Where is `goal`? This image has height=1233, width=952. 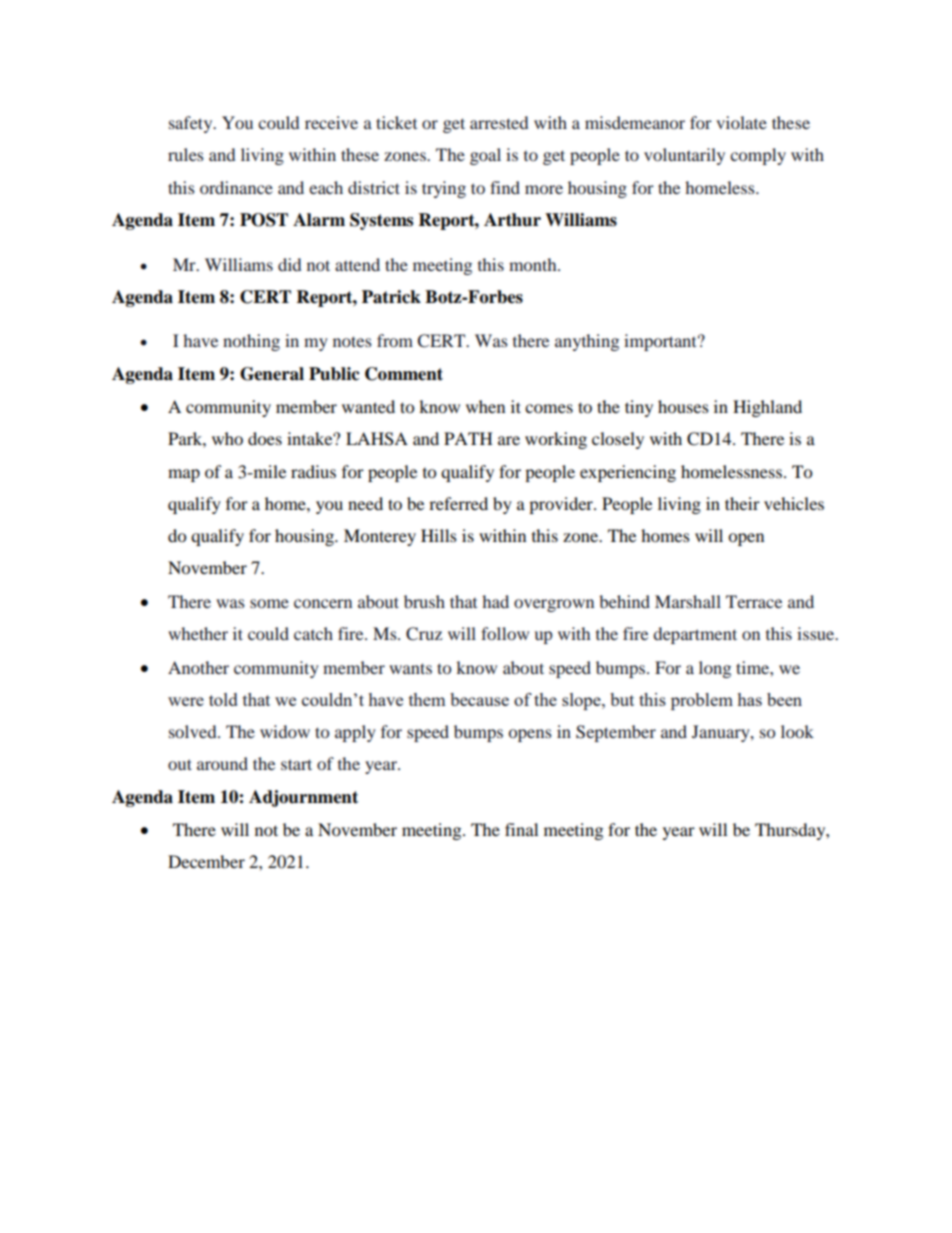
goal is located at coordinates (485, 156).
